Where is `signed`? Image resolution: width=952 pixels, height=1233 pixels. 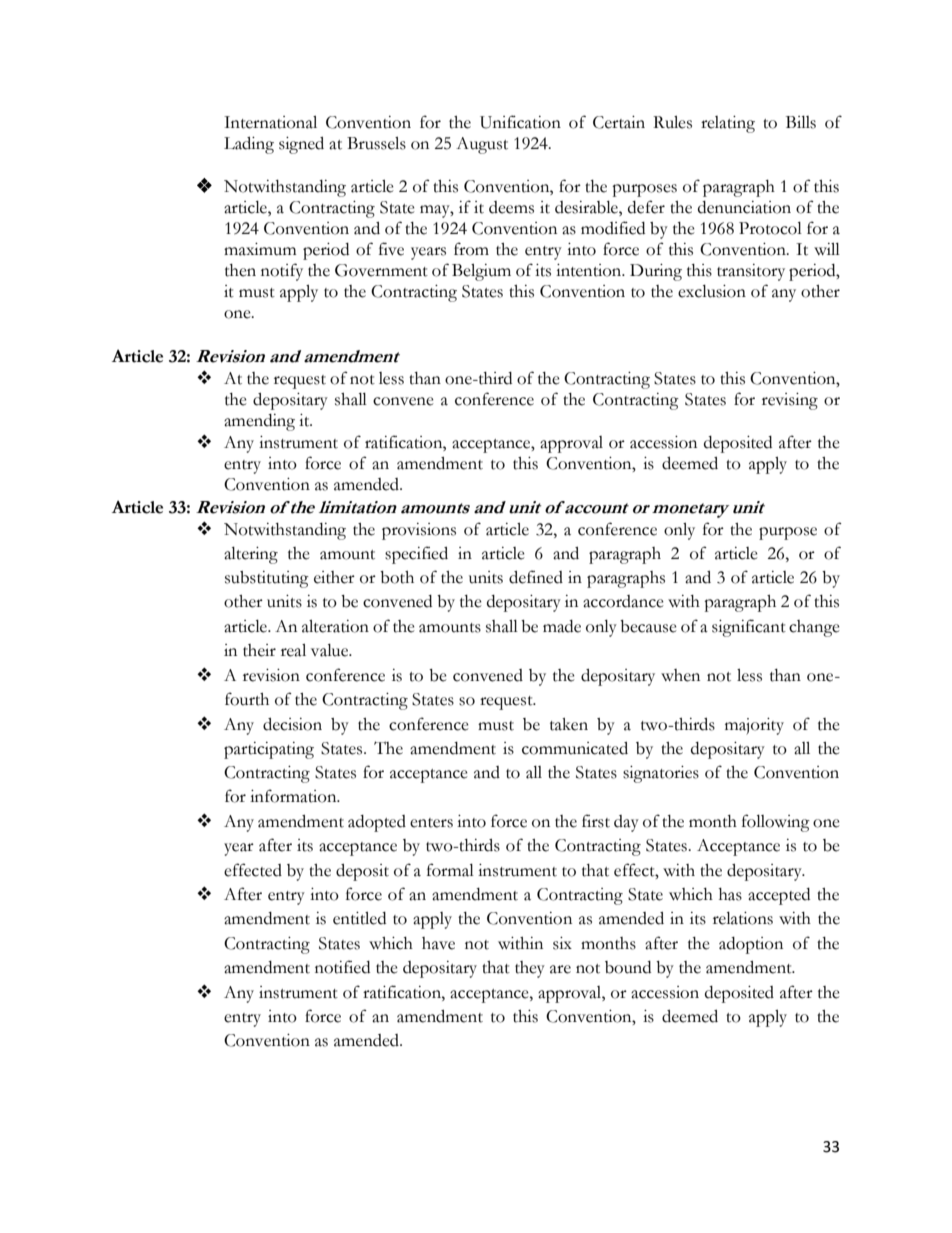
signed is located at coordinates (301, 145).
